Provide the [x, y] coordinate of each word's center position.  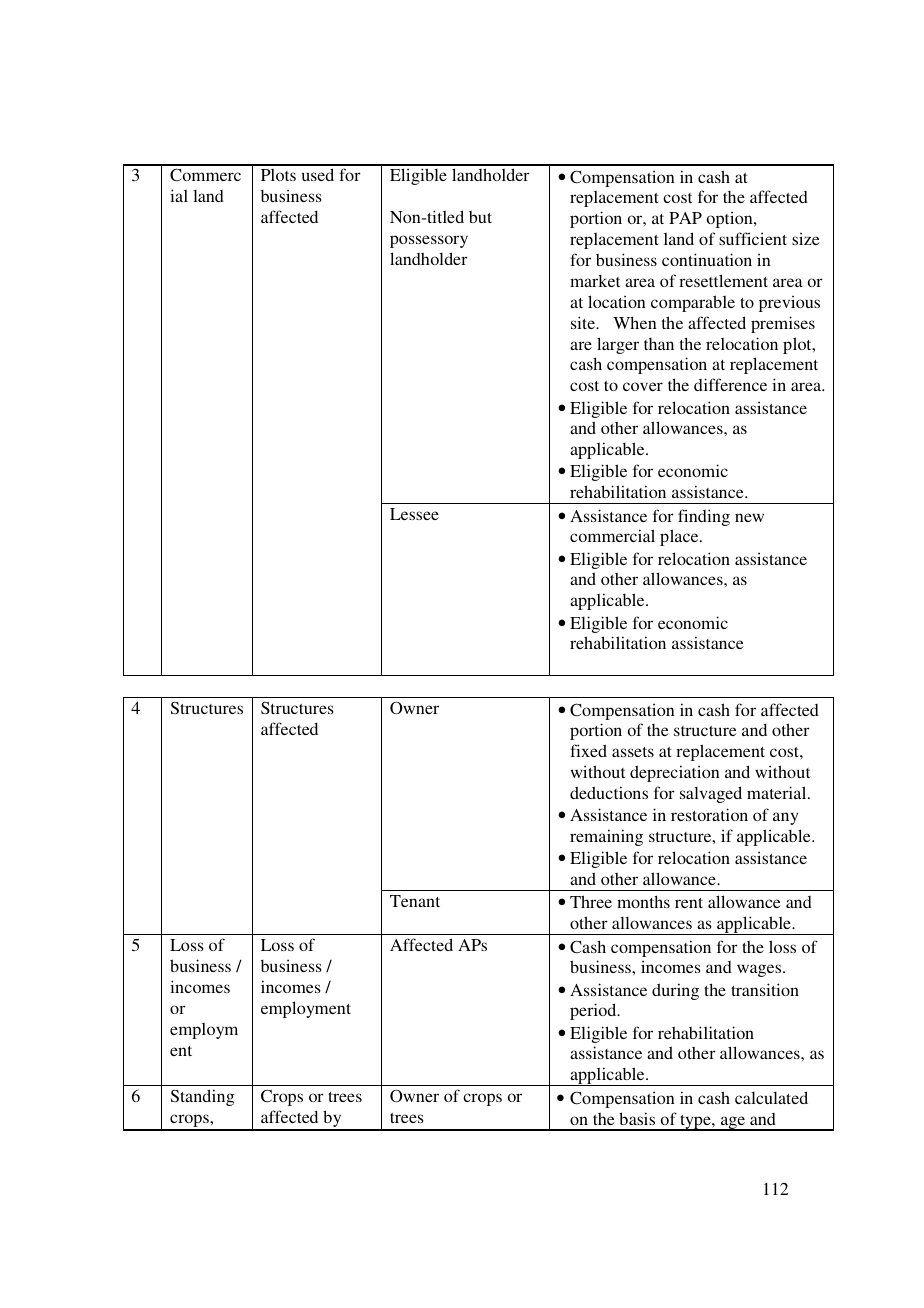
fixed [588, 750]
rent [689, 903]
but [480, 217]
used [318, 174]
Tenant [415, 901]
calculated [771, 1097]
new [749, 517]
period [594, 1011]
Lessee [414, 514]
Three [591, 901]
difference [730, 384]
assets [633, 752]
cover [643, 386]
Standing [202, 1097]
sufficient [753, 238]
